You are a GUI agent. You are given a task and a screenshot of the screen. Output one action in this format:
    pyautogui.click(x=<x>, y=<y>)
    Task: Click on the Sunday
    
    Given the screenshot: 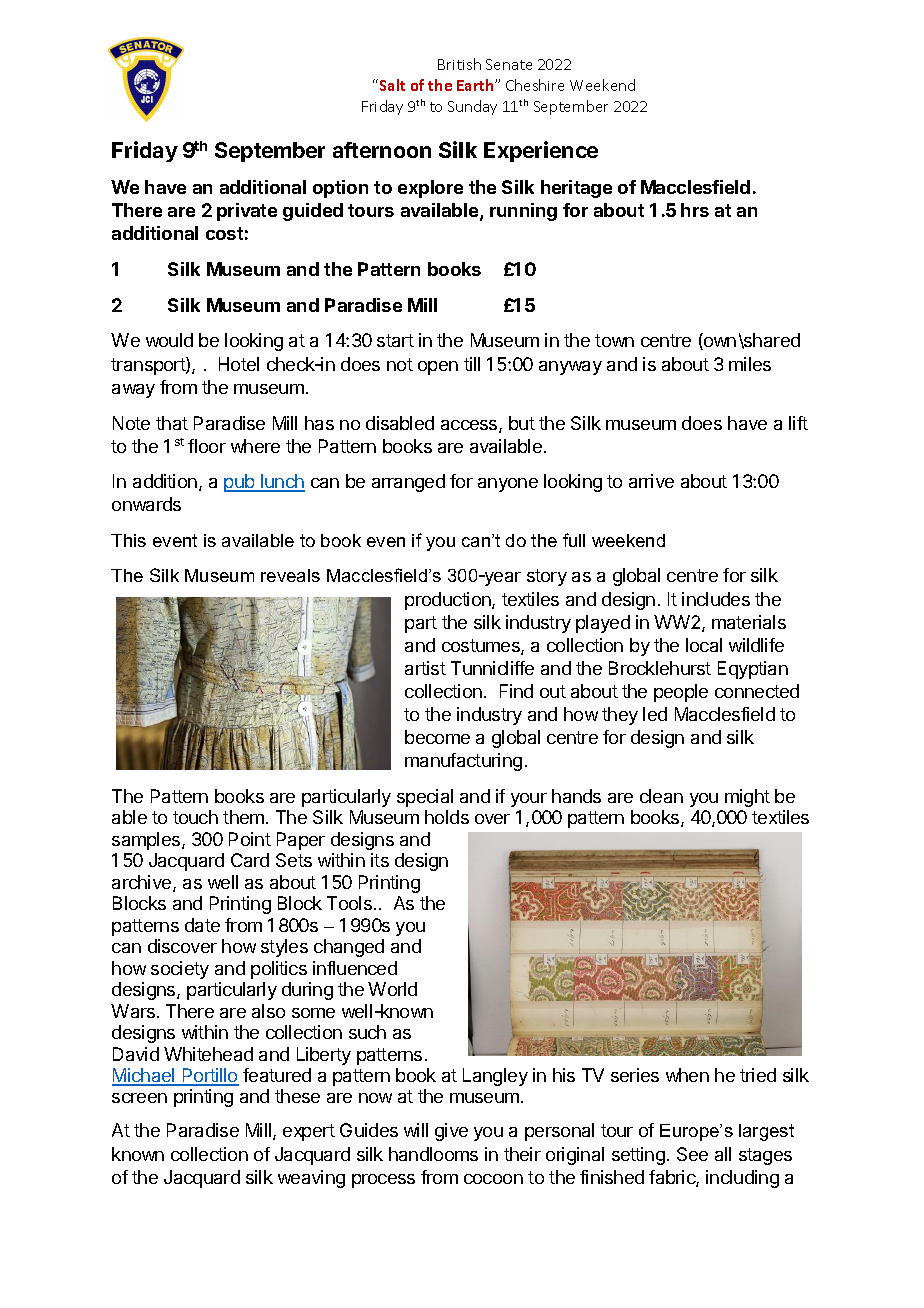 What is the action you would take?
    pyautogui.click(x=472, y=107)
